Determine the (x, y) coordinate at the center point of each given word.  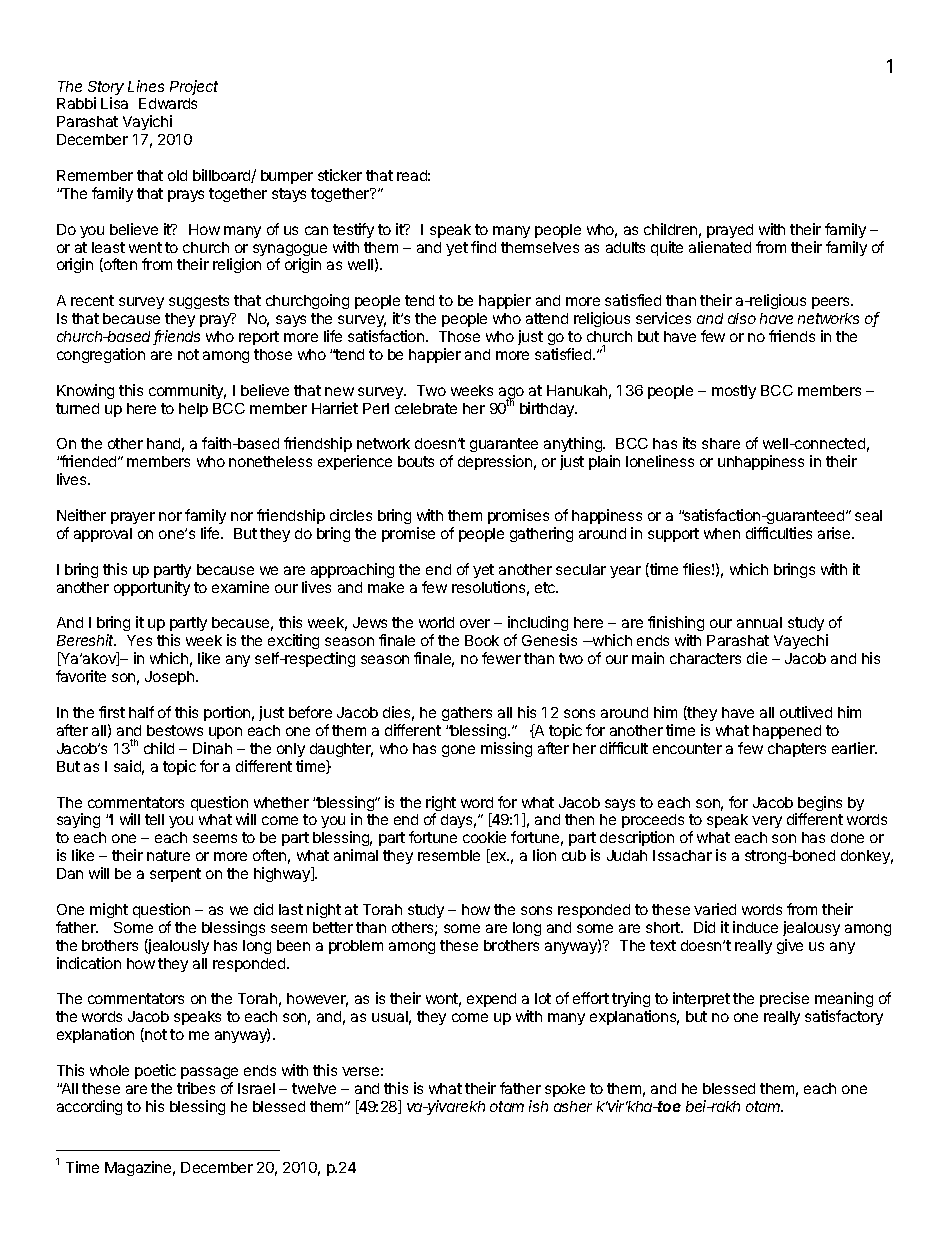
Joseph (171, 678)
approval (103, 535)
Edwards (168, 103)
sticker (340, 175)
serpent (175, 875)
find (483, 247)
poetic (155, 1071)
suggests (199, 302)
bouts (416, 461)
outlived (806, 712)
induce (755, 927)
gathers (467, 714)
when (722, 533)
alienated (720, 247)
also (742, 318)
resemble (449, 855)
